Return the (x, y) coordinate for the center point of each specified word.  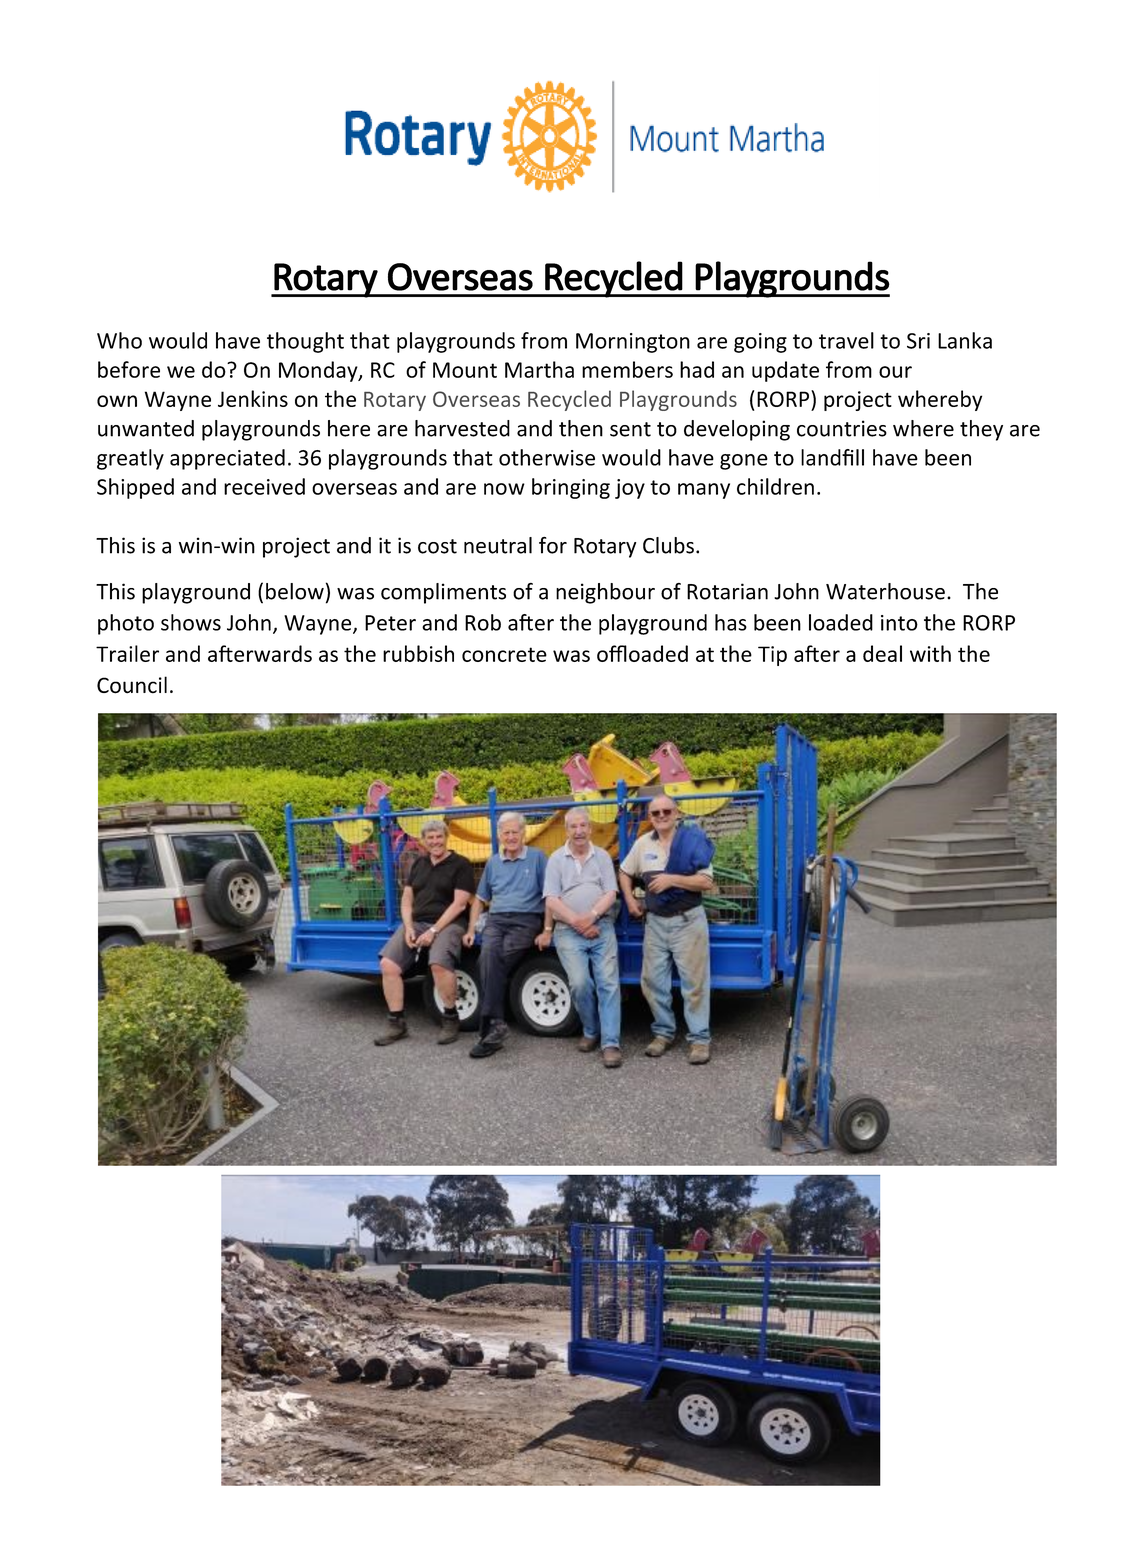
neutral (498, 545)
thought (305, 342)
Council (132, 685)
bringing (571, 488)
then (581, 428)
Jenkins (253, 398)
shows (191, 622)
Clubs (668, 545)
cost (437, 546)
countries (842, 428)
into (899, 623)
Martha (539, 369)
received (264, 486)
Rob (483, 622)
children (775, 486)
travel (846, 340)
